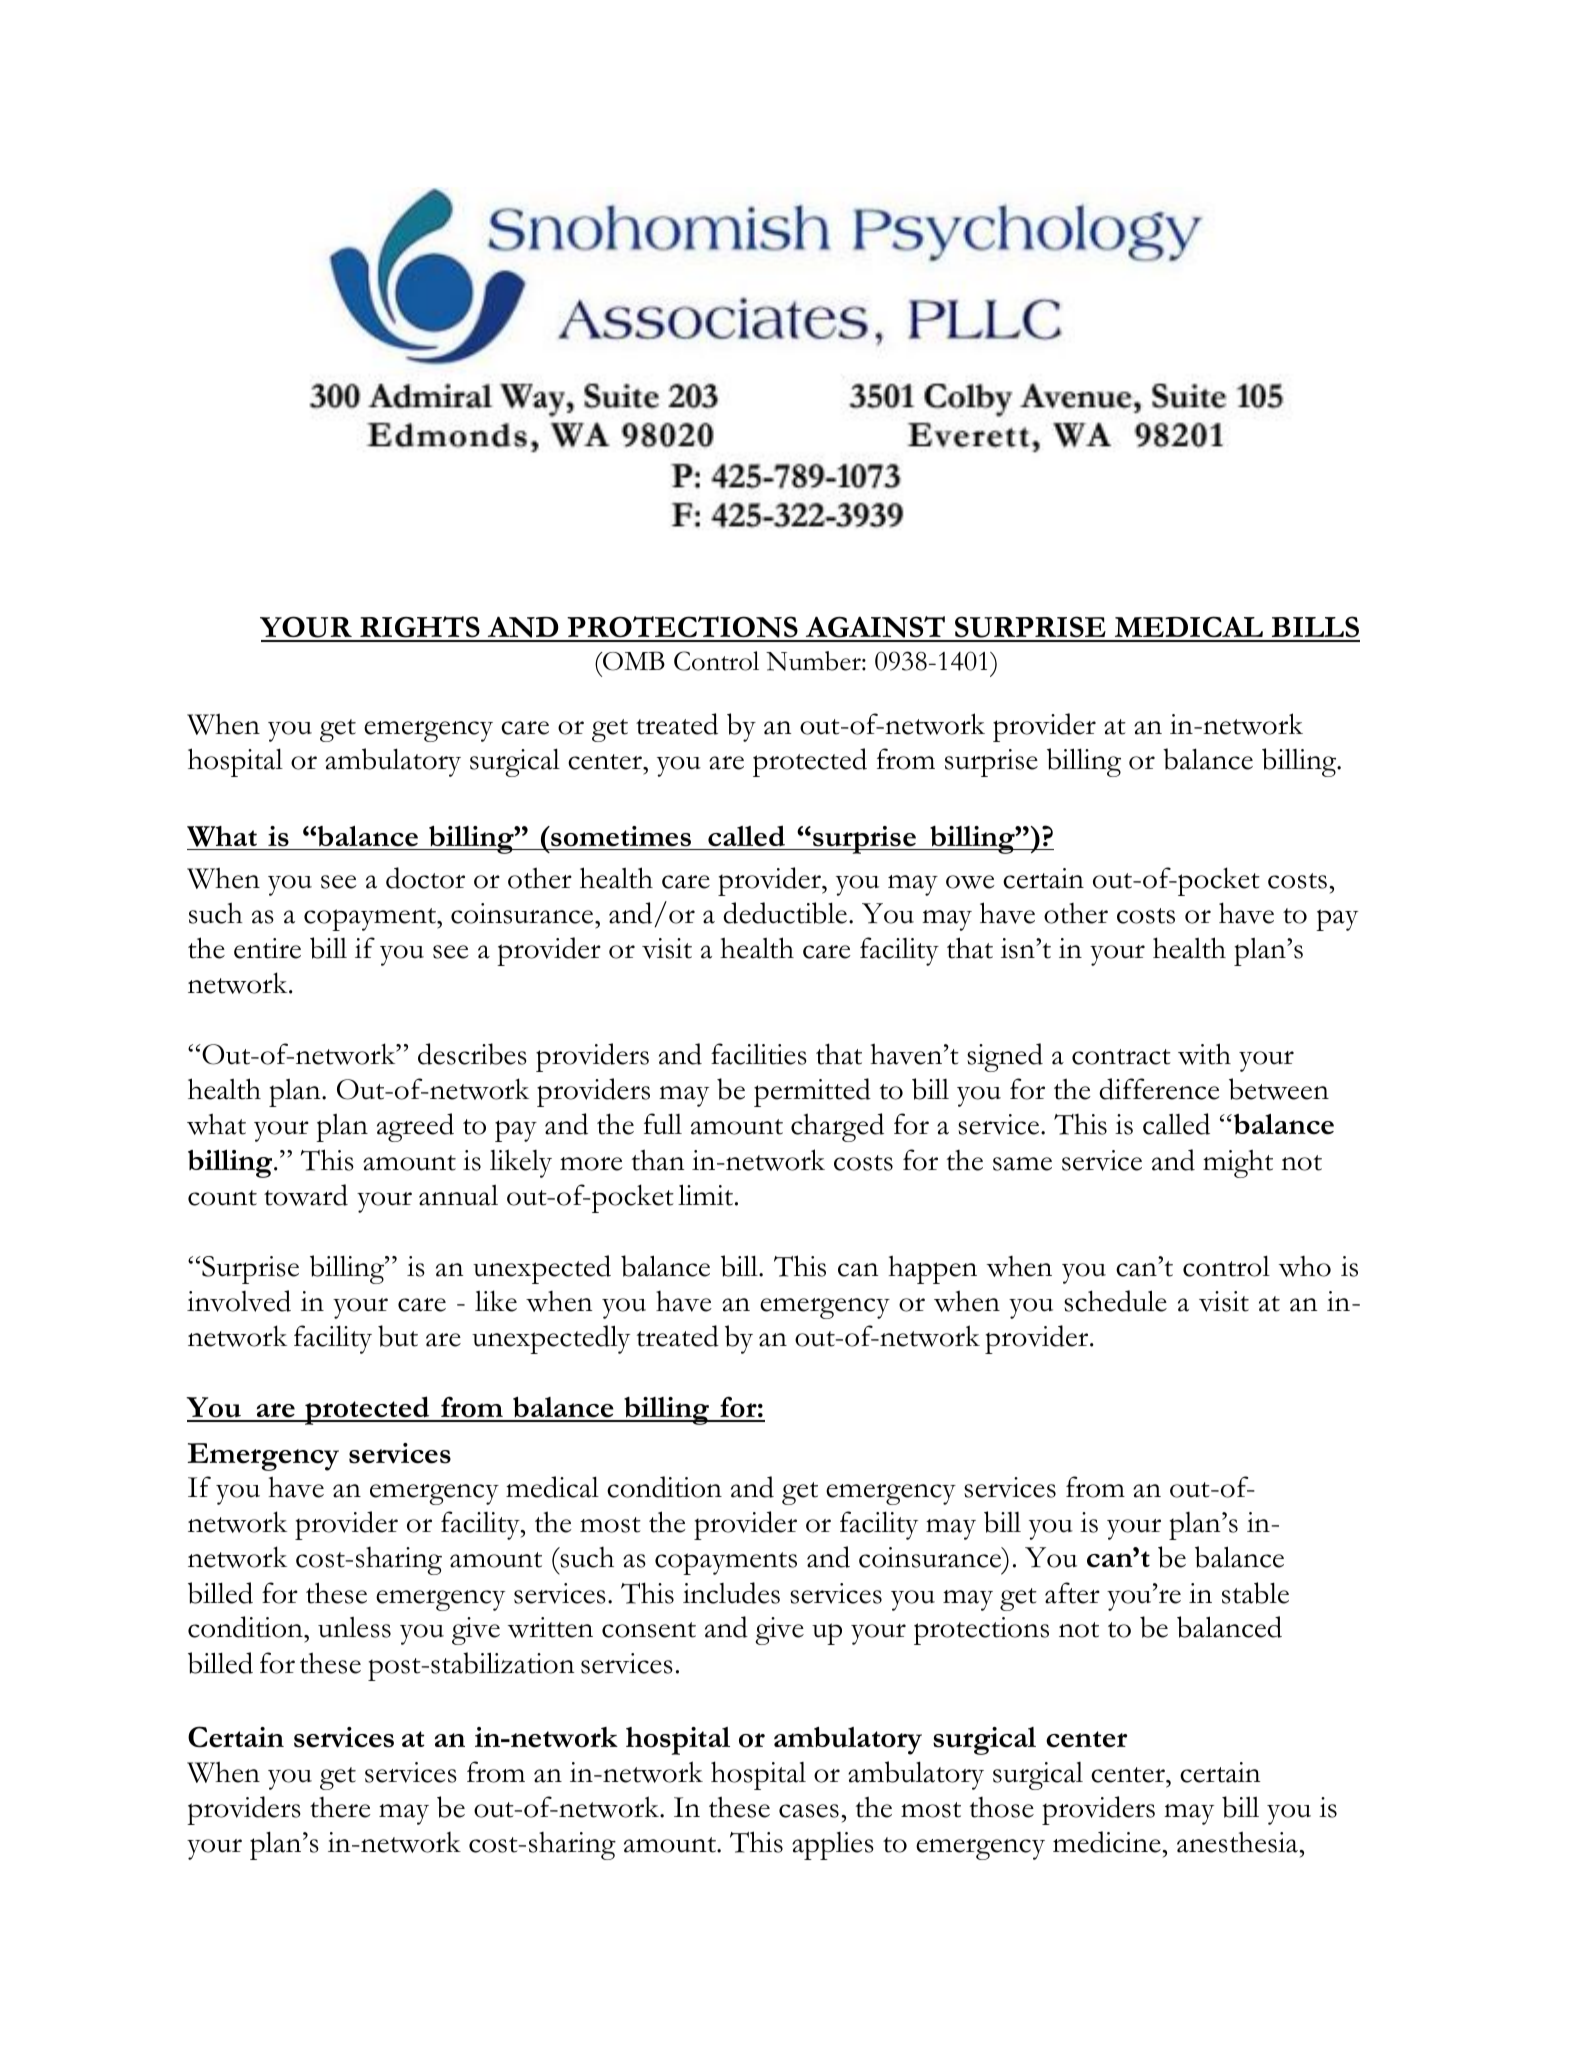 The image size is (1592, 2060). What do you see at coordinates (633, 661) in the page?
I see `OMB` at bounding box center [633, 661].
